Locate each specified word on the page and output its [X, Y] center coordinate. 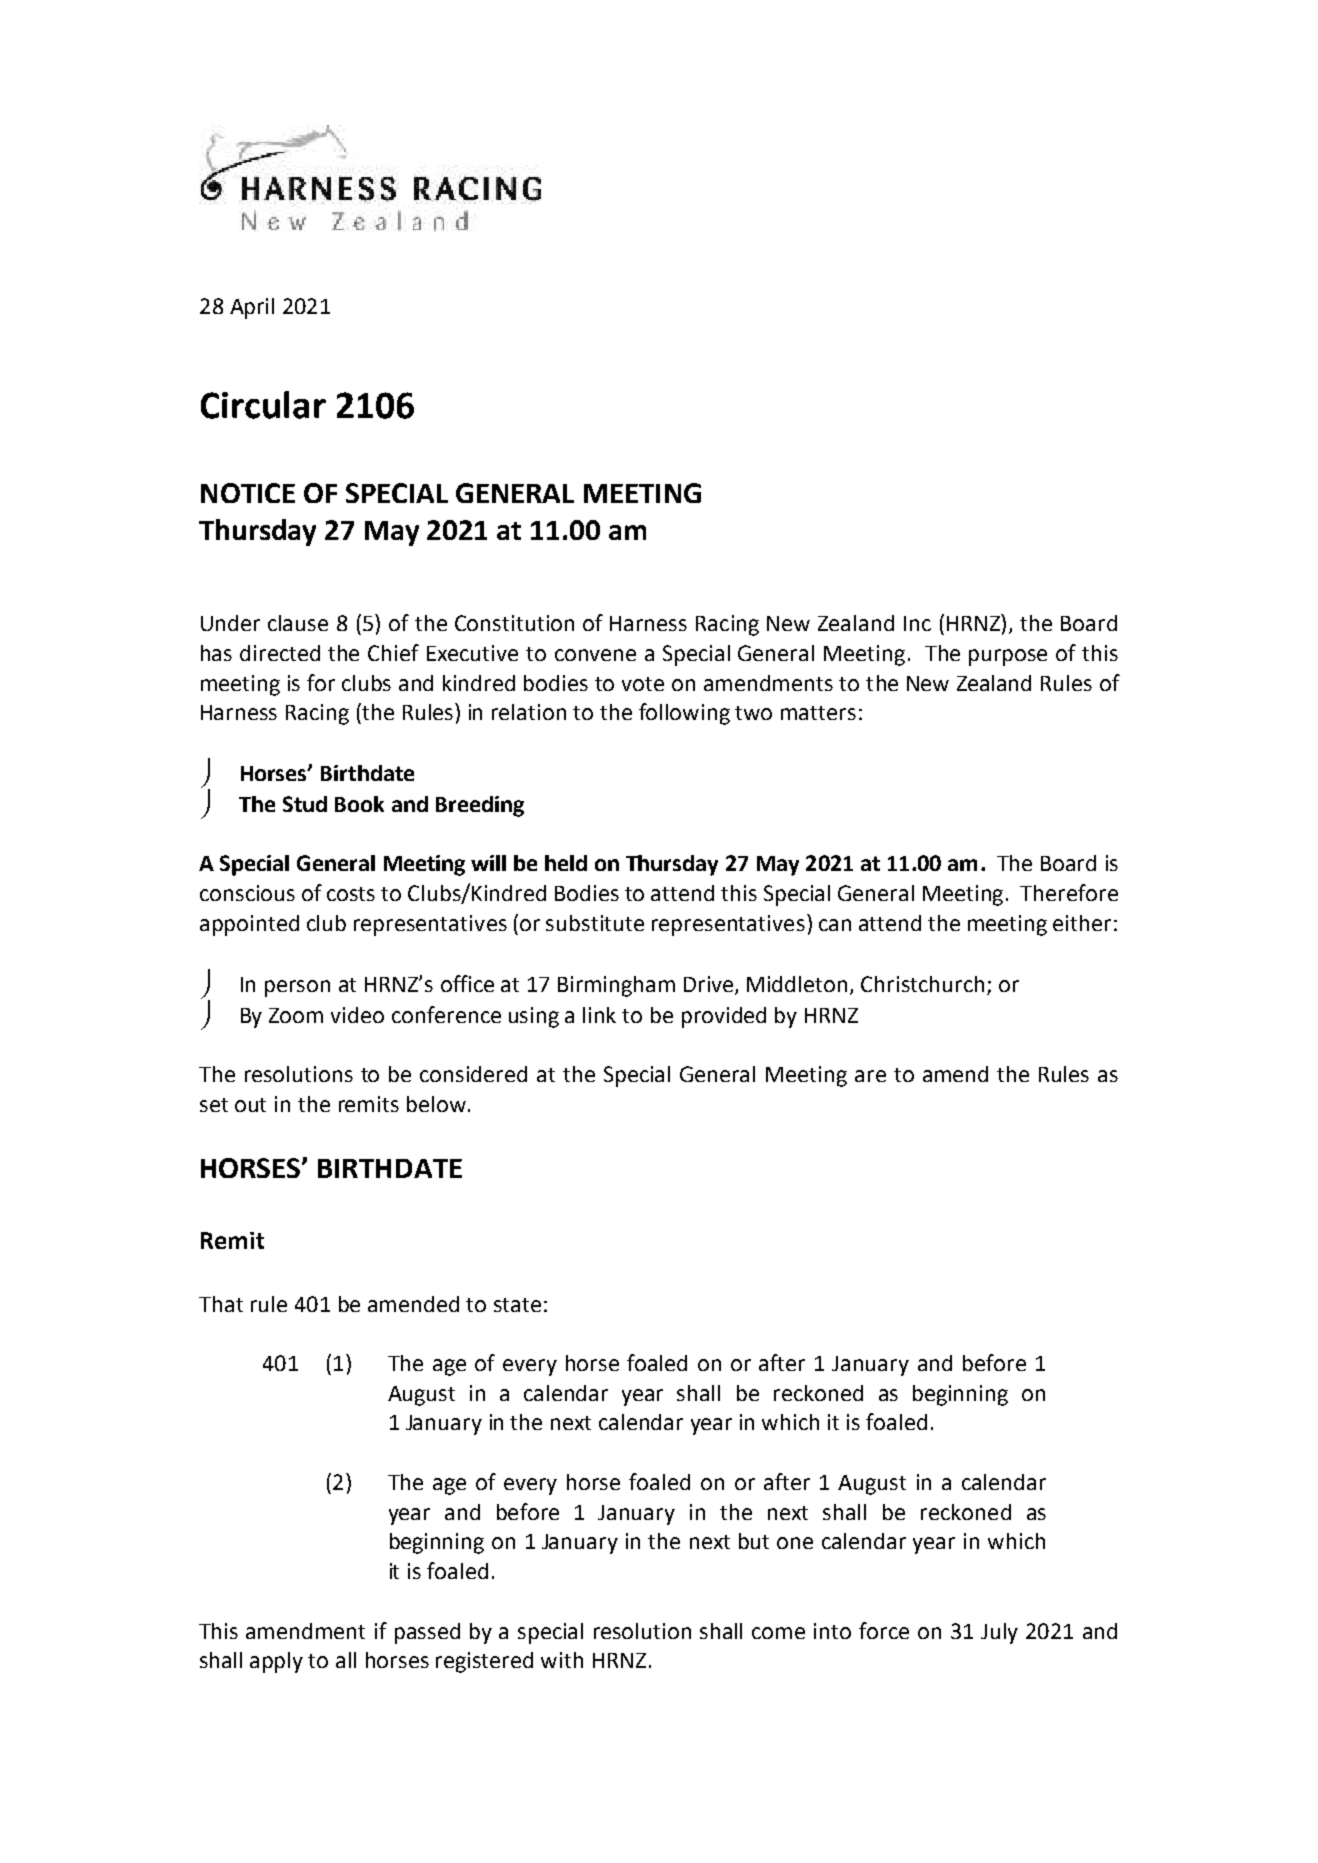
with [562, 1660]
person [297, 988]
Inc [917, 623]
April [252, 308]
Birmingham [616, 986]
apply [276, 1662]
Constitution [514, 623]
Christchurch [922, 984]
